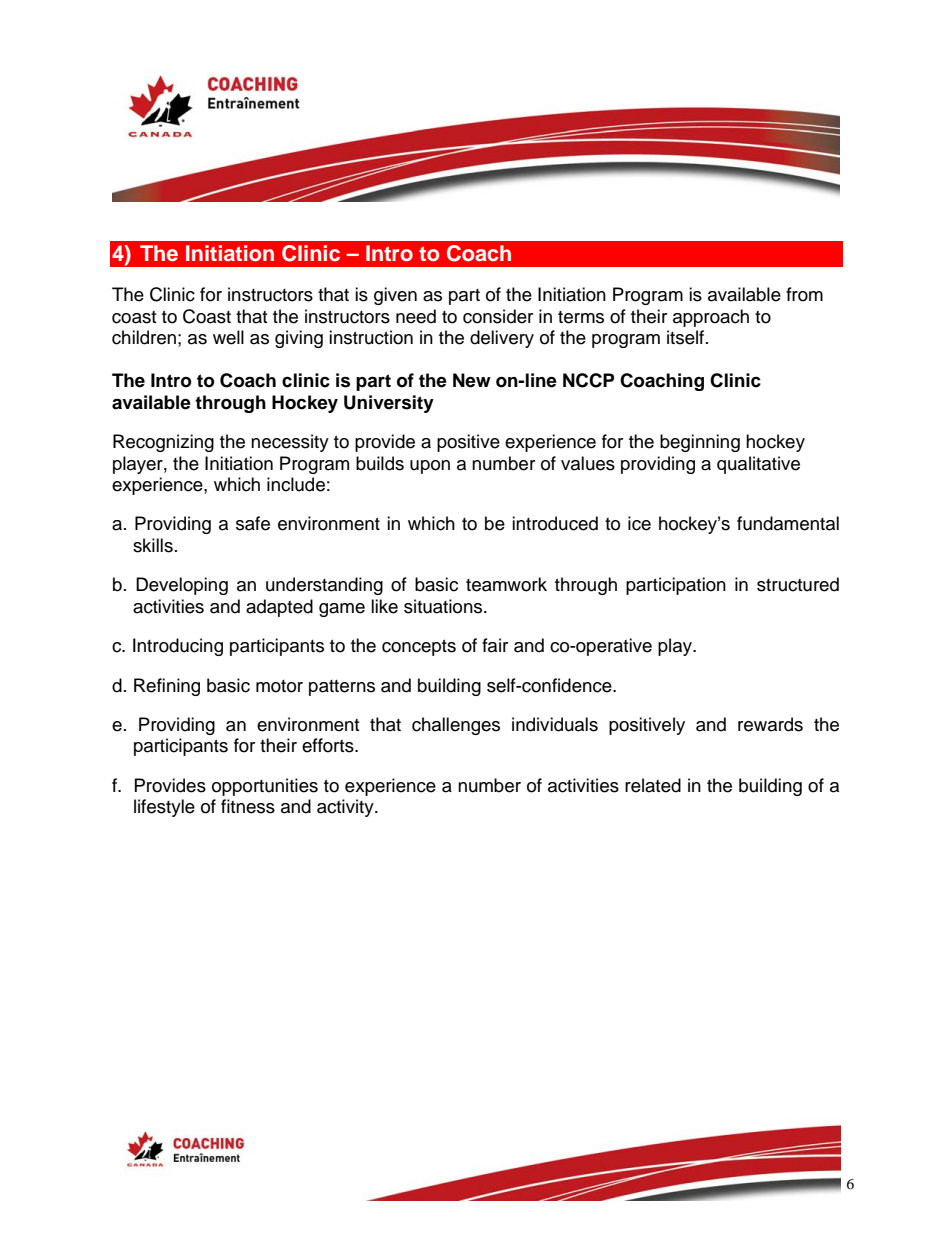 Image resolution: width=952 pixels, height=1233 pixels. I want to click on opportunities, so click(265, 787).
